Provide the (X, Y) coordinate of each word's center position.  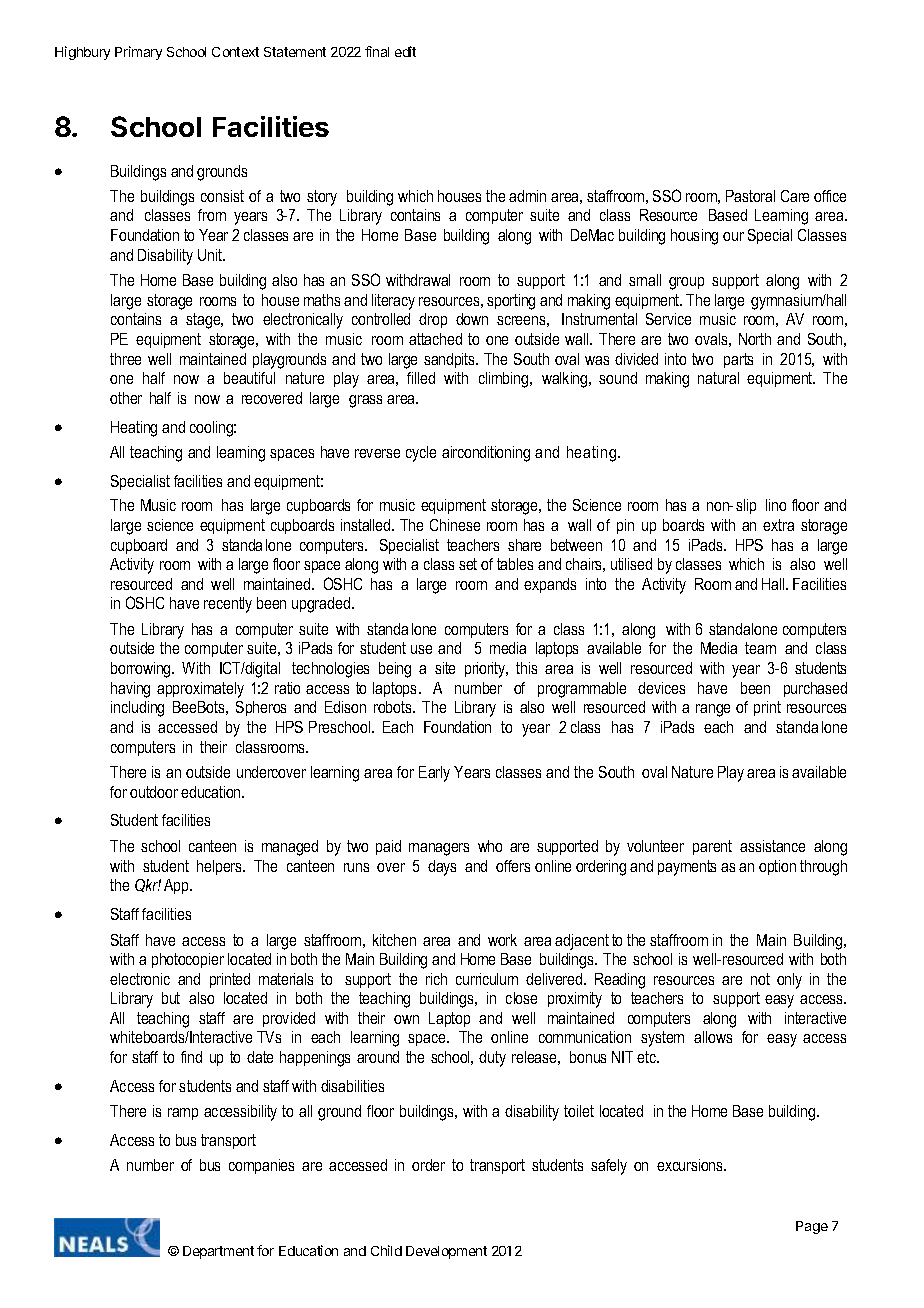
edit (405, 51)
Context (235, 52)
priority (486, 670)
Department (218, 1252)
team (760, 648)
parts (738, 360)
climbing (505, 380)
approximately (200, 690)
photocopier (188, 960)
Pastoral (750, 196)
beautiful (249, 378)
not (760, 979)
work (502, 940)
